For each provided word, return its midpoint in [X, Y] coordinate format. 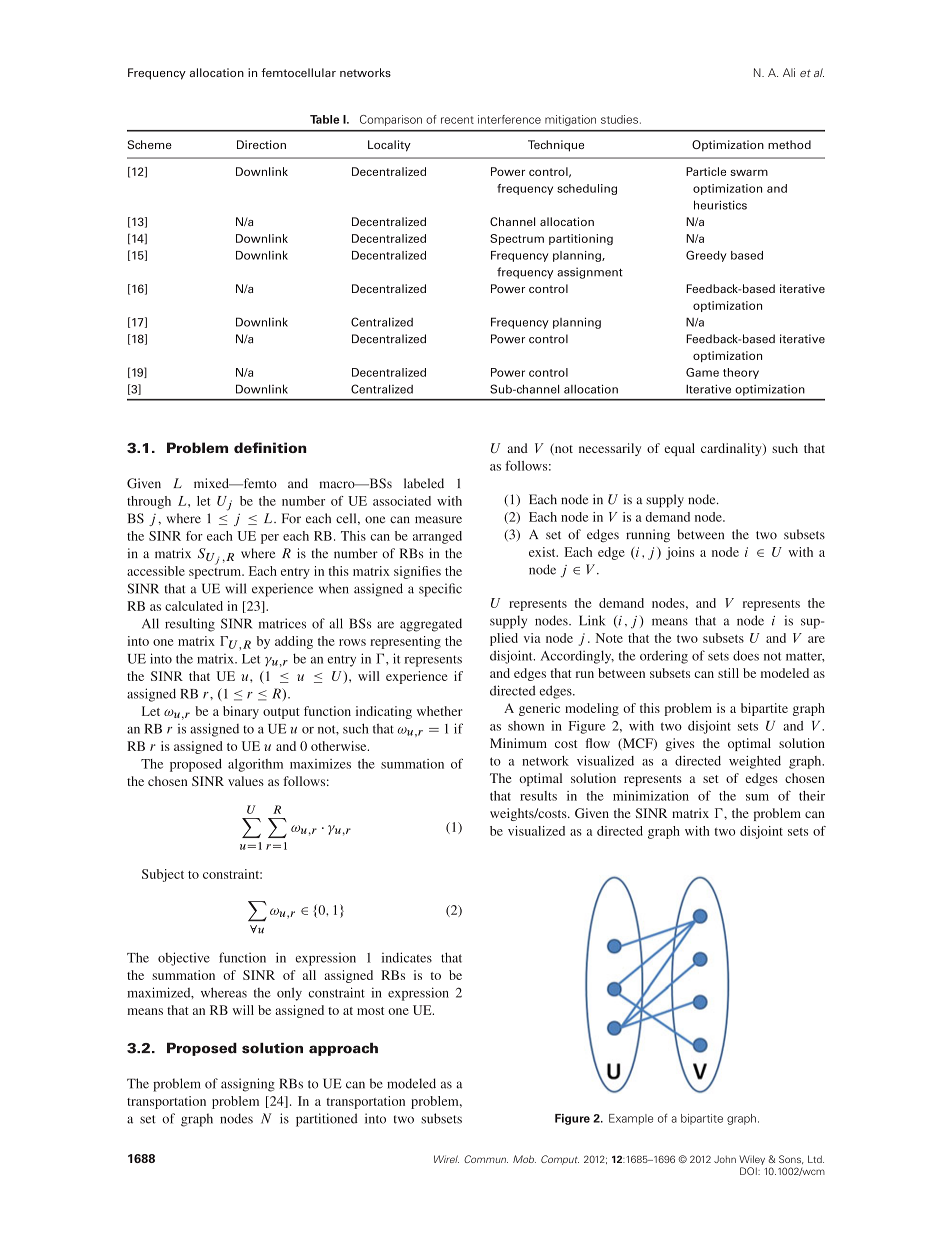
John [725, 1159]
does [746, 655]
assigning [248, 1085]
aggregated [431, 625]
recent [457, 120]
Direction [261, 144]
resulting [190, 625]
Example [631, 1119]
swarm [749, 172]
